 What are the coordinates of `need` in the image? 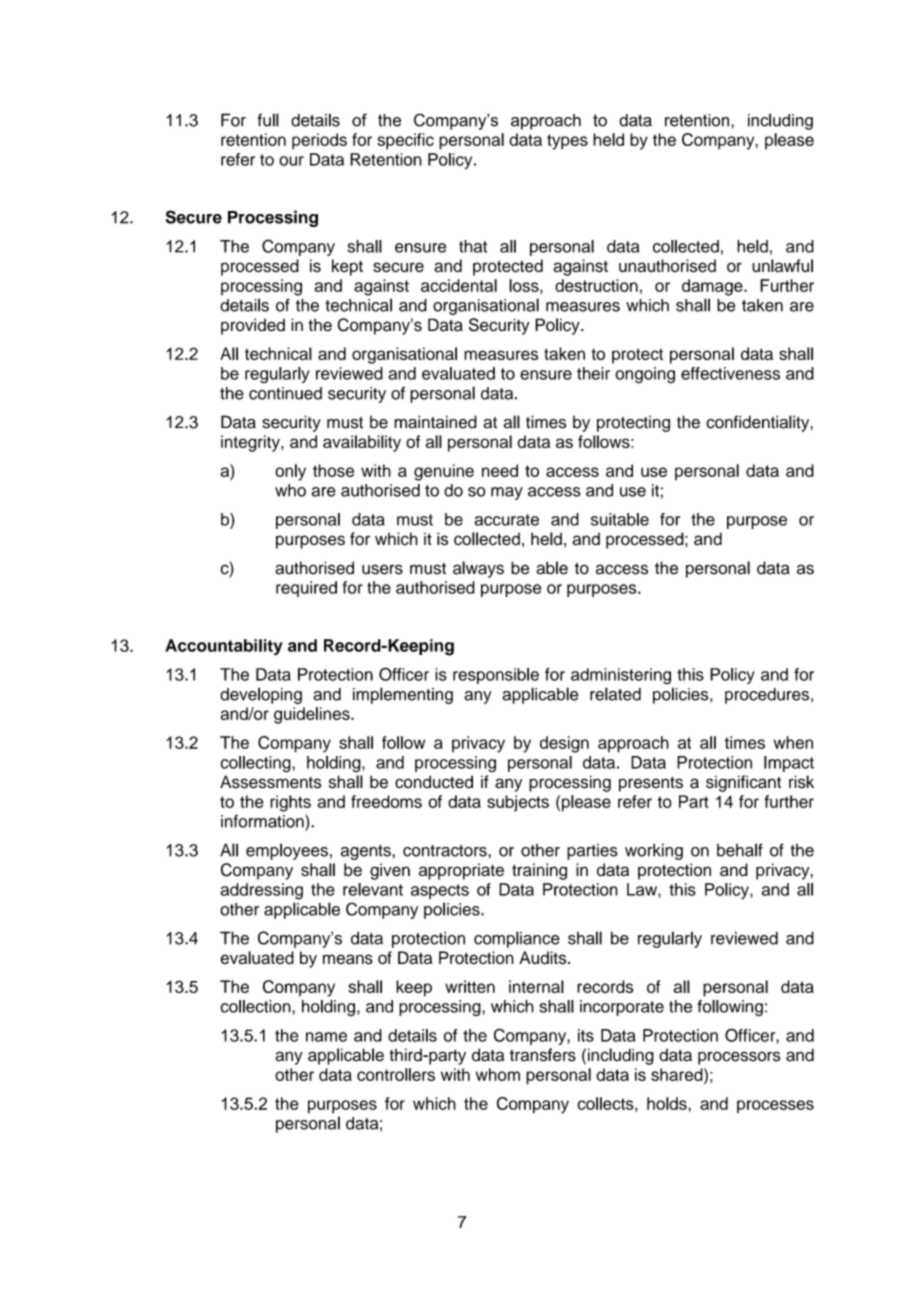 It's located at (500, 470).
